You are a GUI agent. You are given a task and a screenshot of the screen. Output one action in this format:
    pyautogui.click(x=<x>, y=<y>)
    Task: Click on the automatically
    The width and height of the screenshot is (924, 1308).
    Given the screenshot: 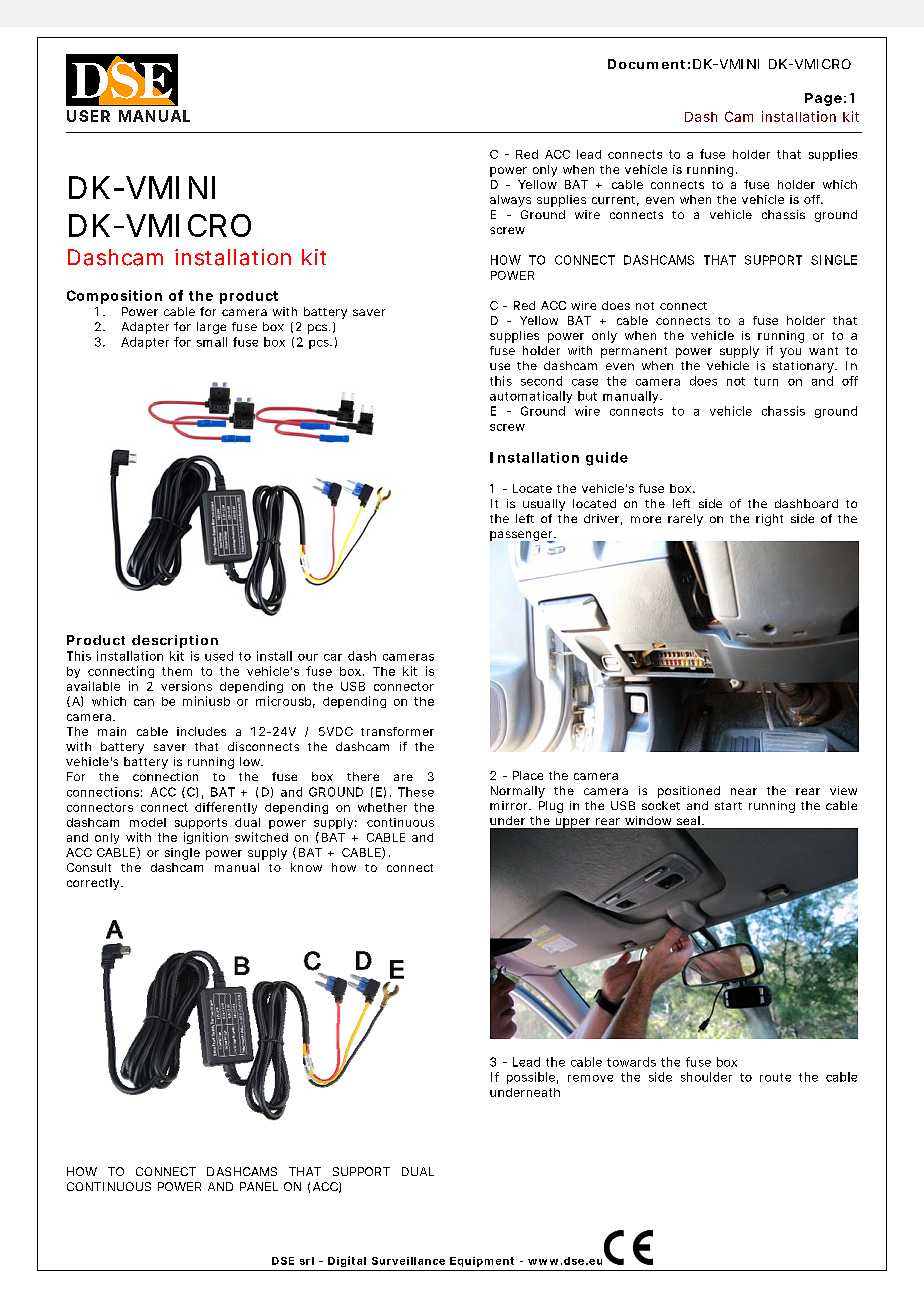 What is the action you would take?
    pyautogui.click(x=531, y=397)
